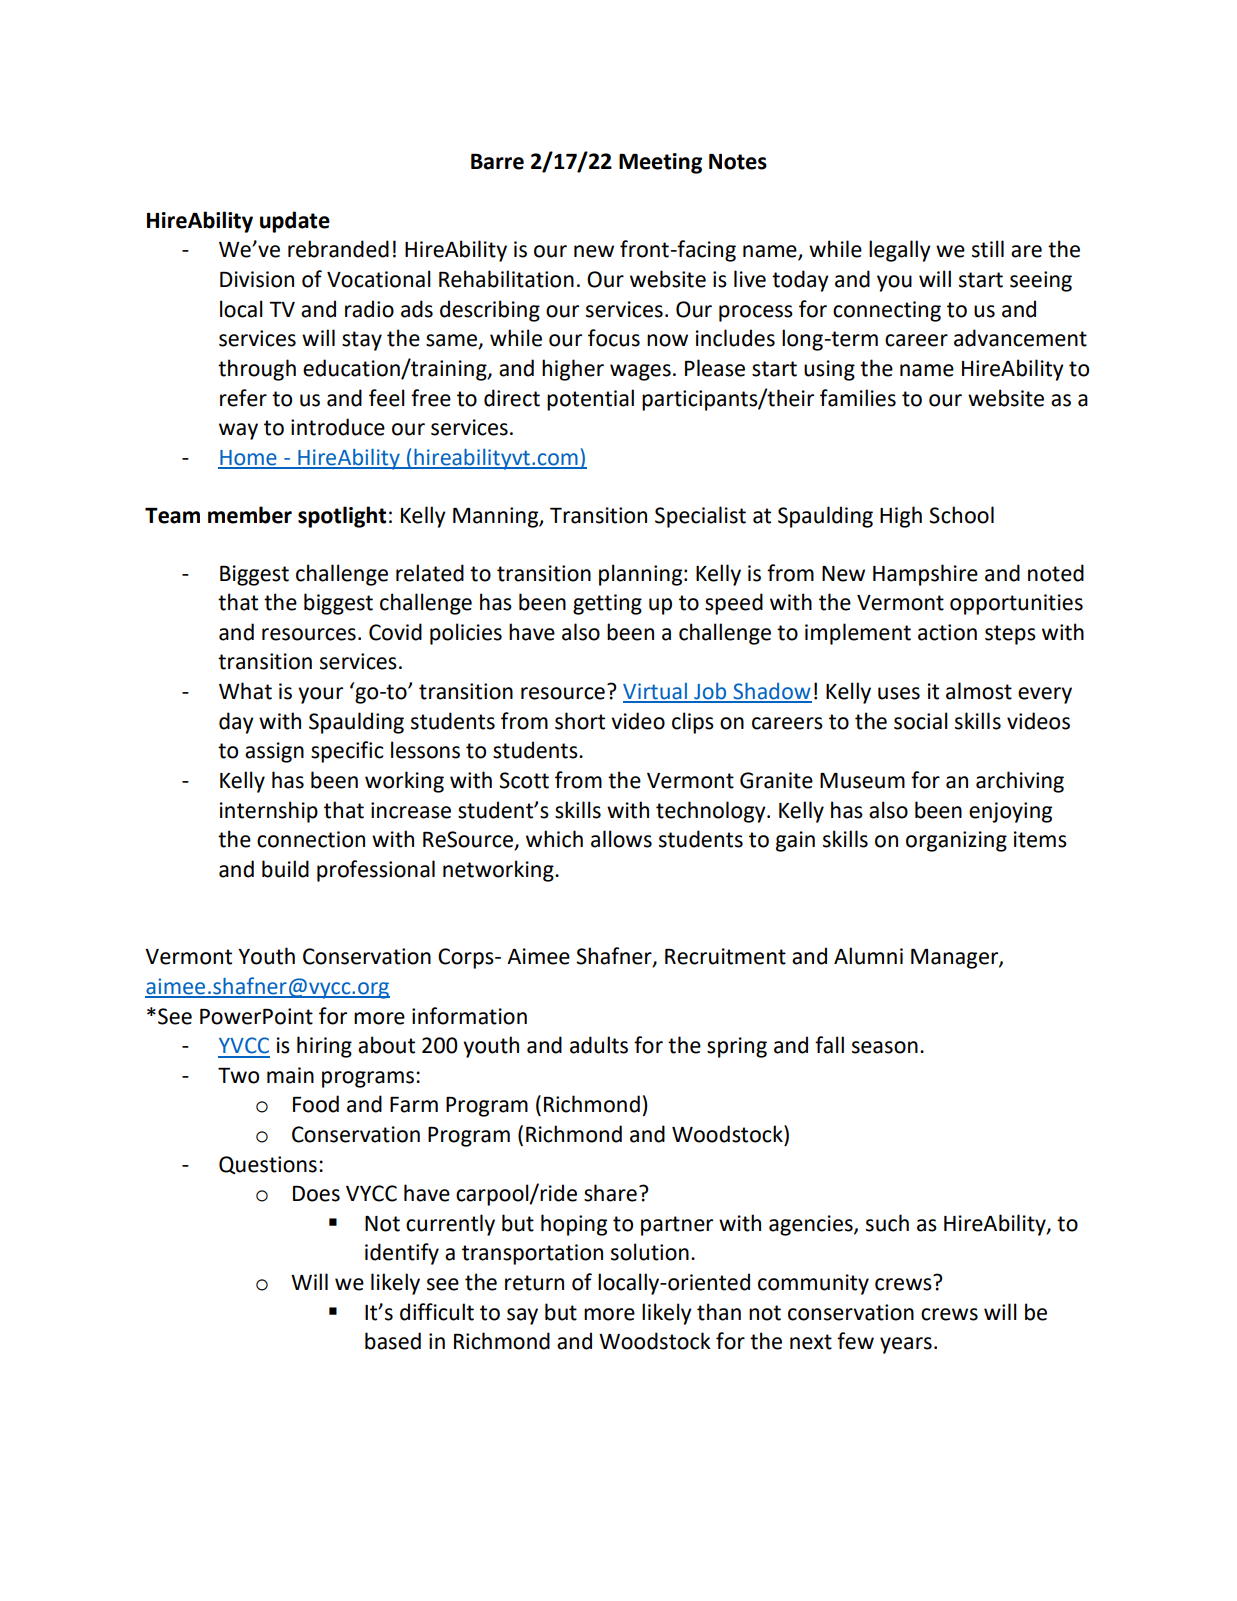 The width and height of the page is (1237, 1601). I want to click on Home, so click(248, 459).
